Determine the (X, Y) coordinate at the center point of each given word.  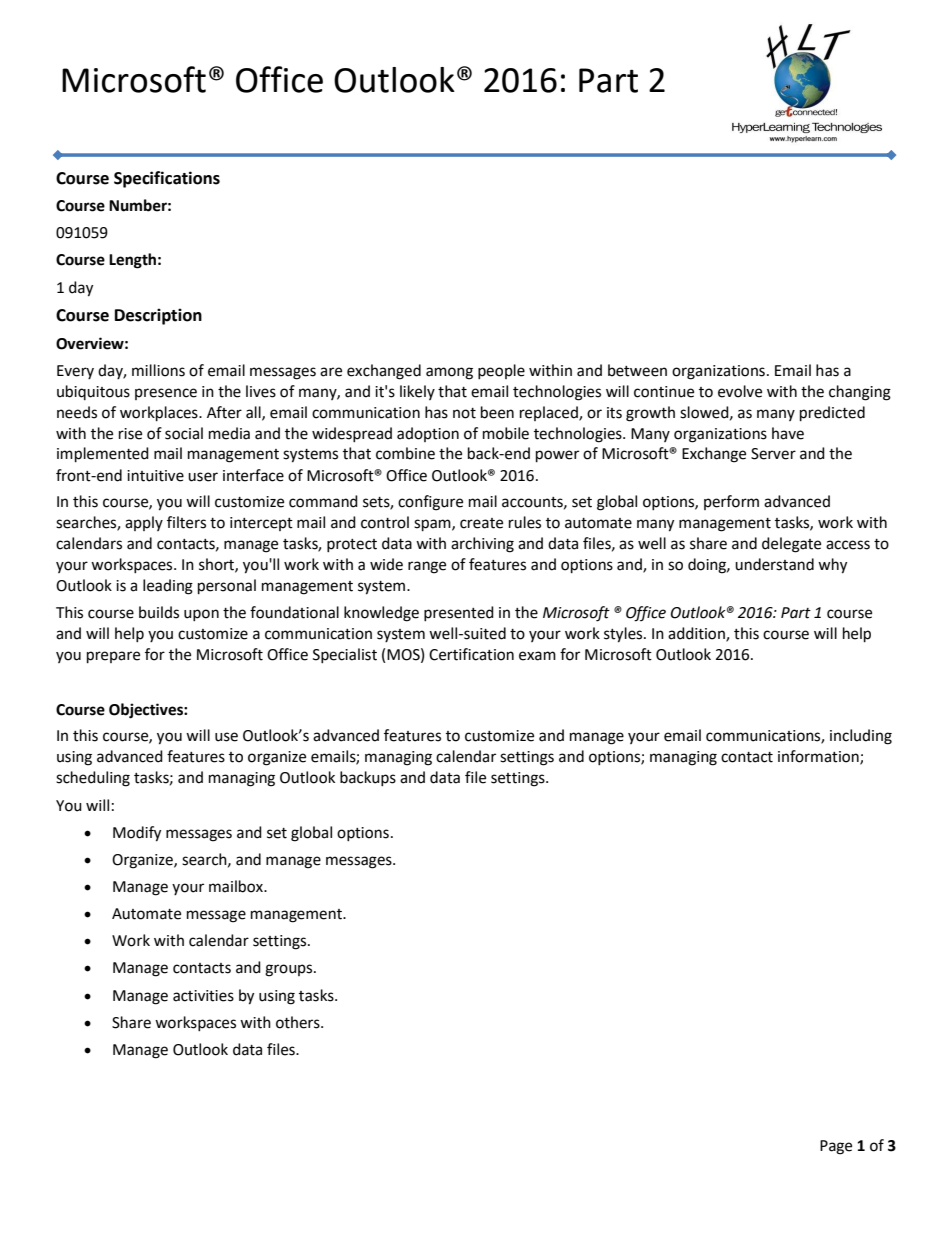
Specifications (167, 179)
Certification (471, 654)
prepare (113, 657)
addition (697, 634)
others (299, 1022)
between (637, 370)
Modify (137, 834)
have (788, 433)
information (819, 757)
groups (290, 970)
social (184, 433)
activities (203, 996)
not (464, 413)
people (501, 371)
